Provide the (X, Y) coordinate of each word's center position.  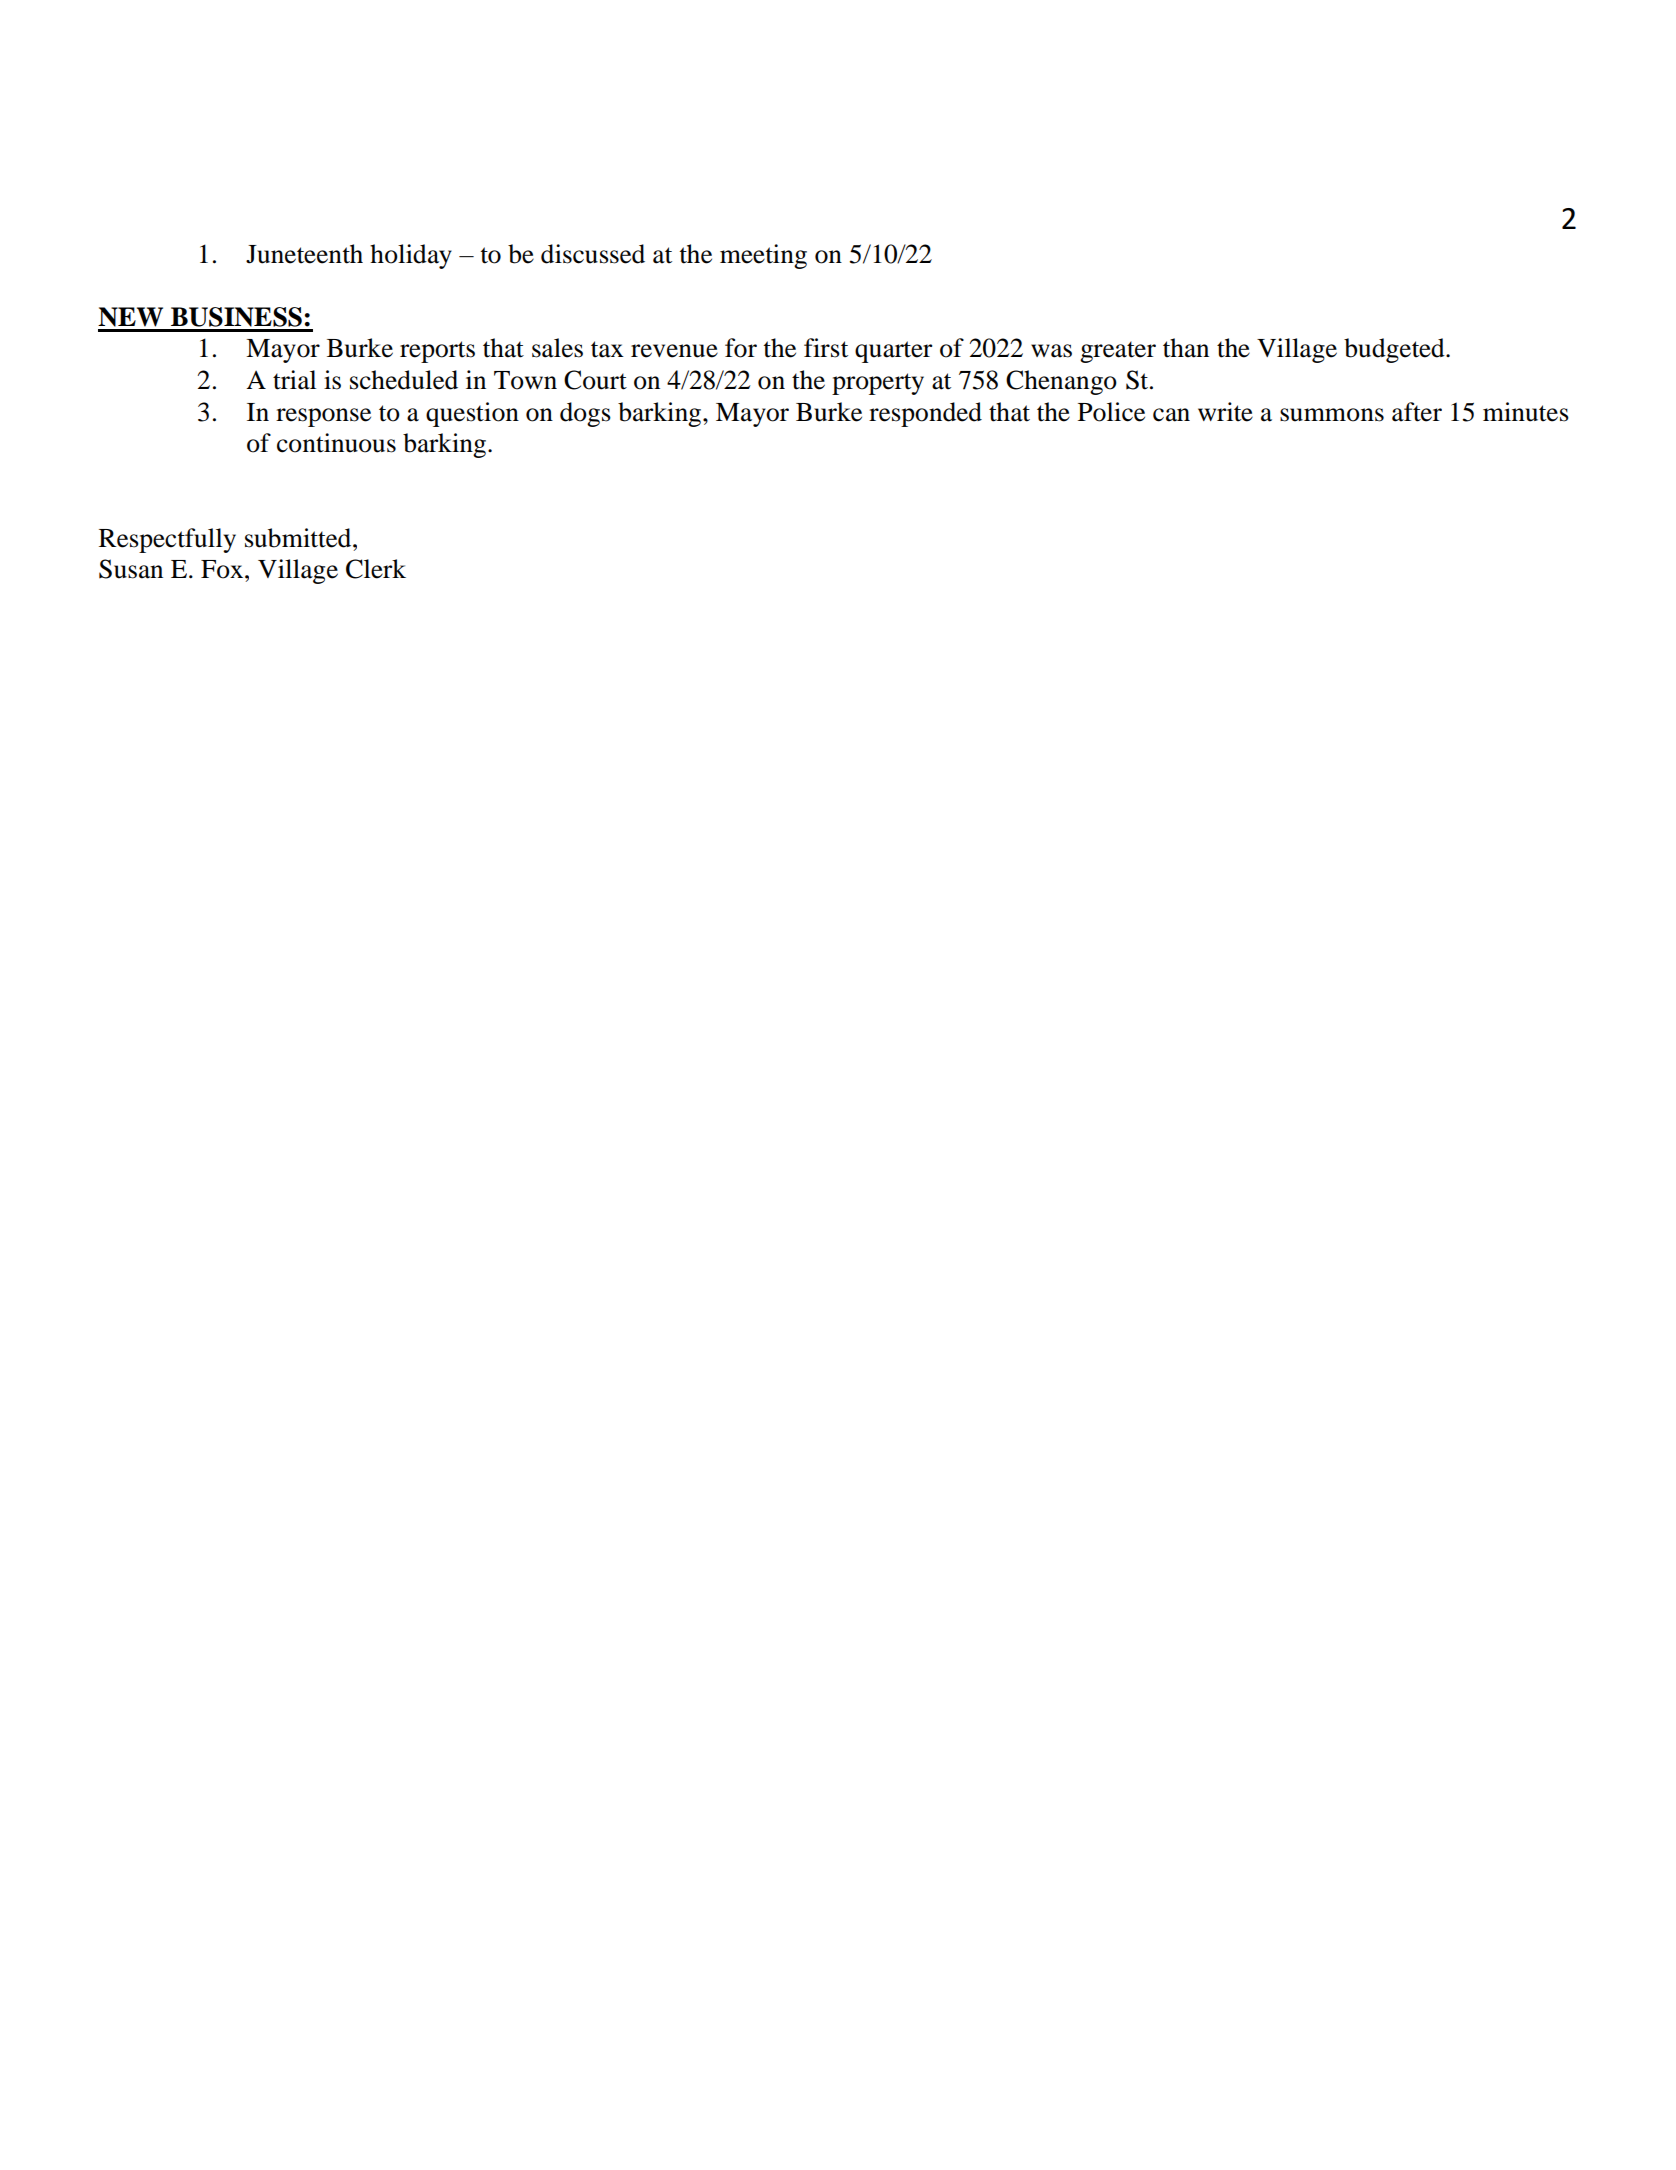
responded (925, 414)
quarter (893, 352)
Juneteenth (304, 254)
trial (294, 380)
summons (1332, 415)
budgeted (1395, 350)
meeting (763, 256)
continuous (336, 443)
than (1186, 348)
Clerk (376, 569)
